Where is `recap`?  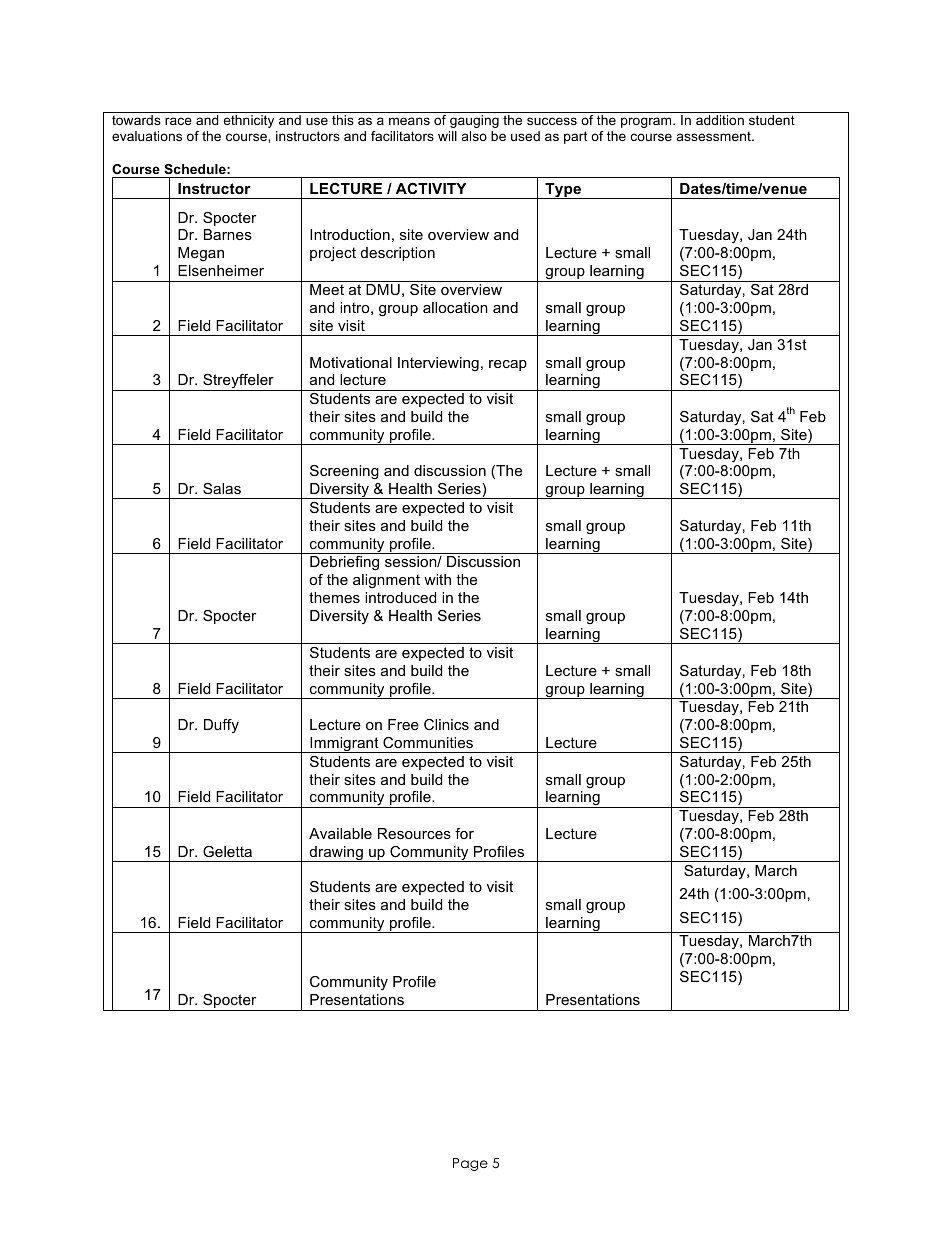
recap is located at coordinates (508, 365).
